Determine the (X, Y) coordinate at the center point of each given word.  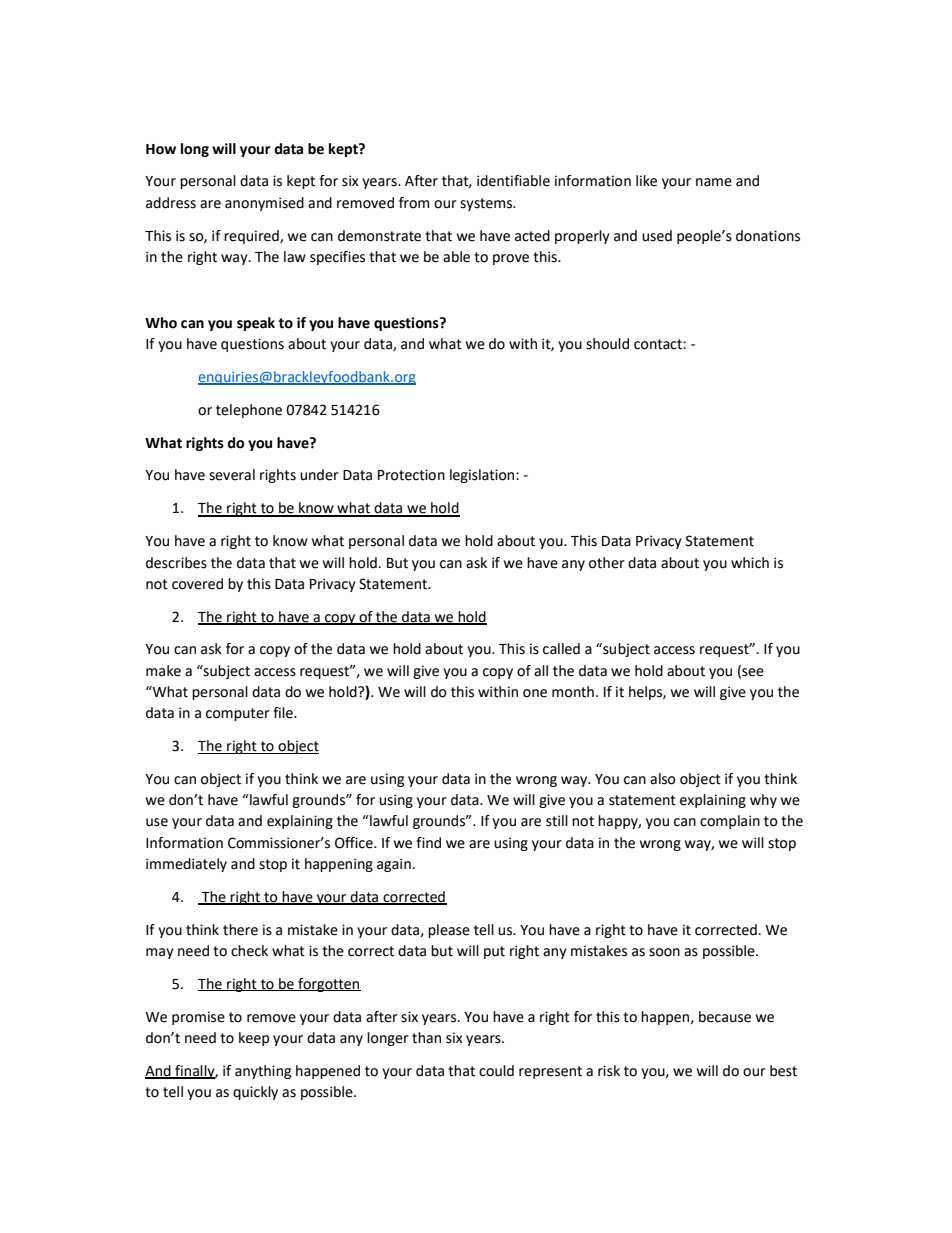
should (607, 344)
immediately (186, 865)
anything (263, 1072)
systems (487, 204)
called (561, 649)
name (714, 182)
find (428, 843)
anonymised (264, 204)
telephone (249, 411)
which (750, 563)
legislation (483, 476)
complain (730, 822)
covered (197, 584)
